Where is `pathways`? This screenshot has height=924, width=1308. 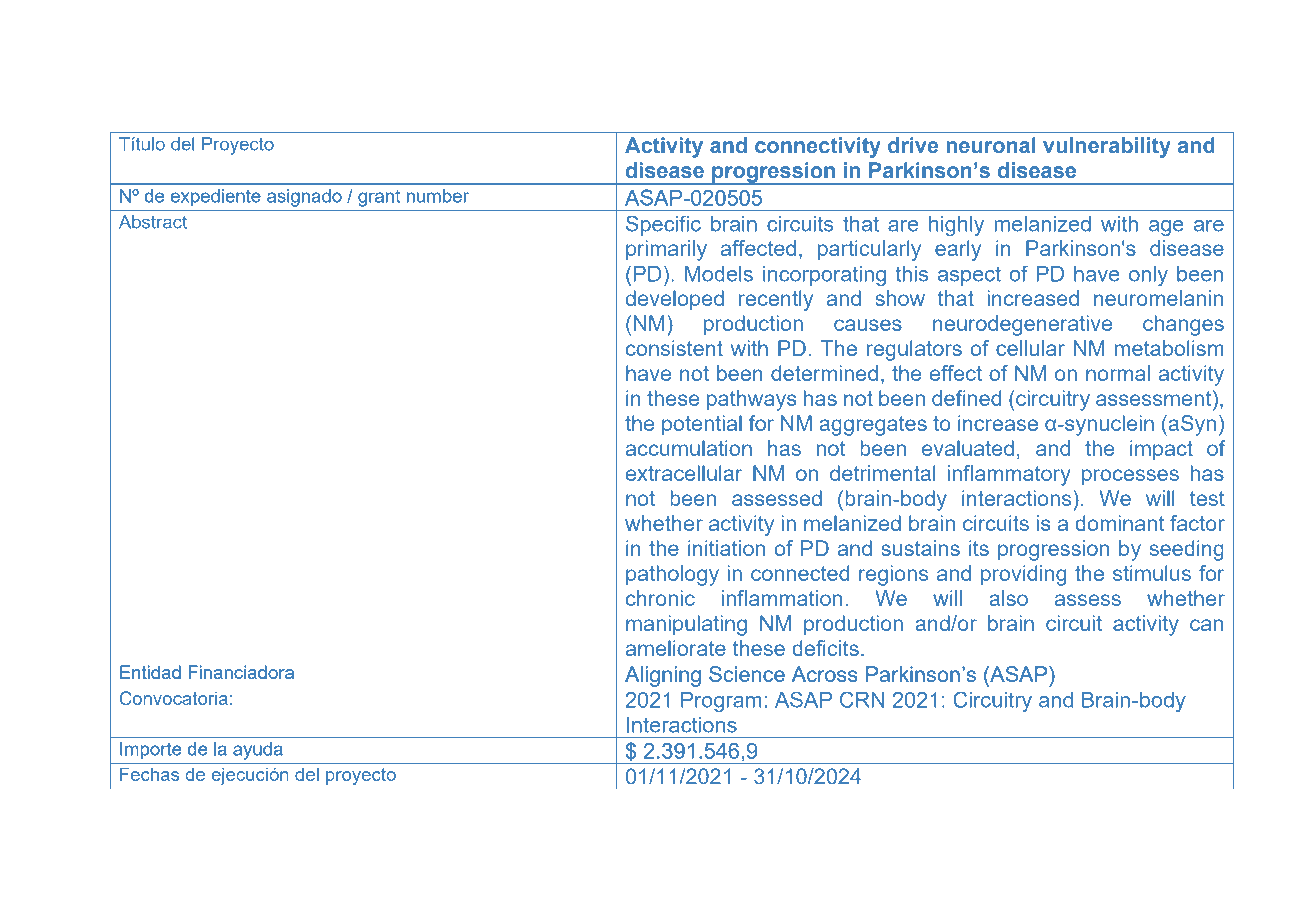 pathways is located at coordinates (751, 400).
